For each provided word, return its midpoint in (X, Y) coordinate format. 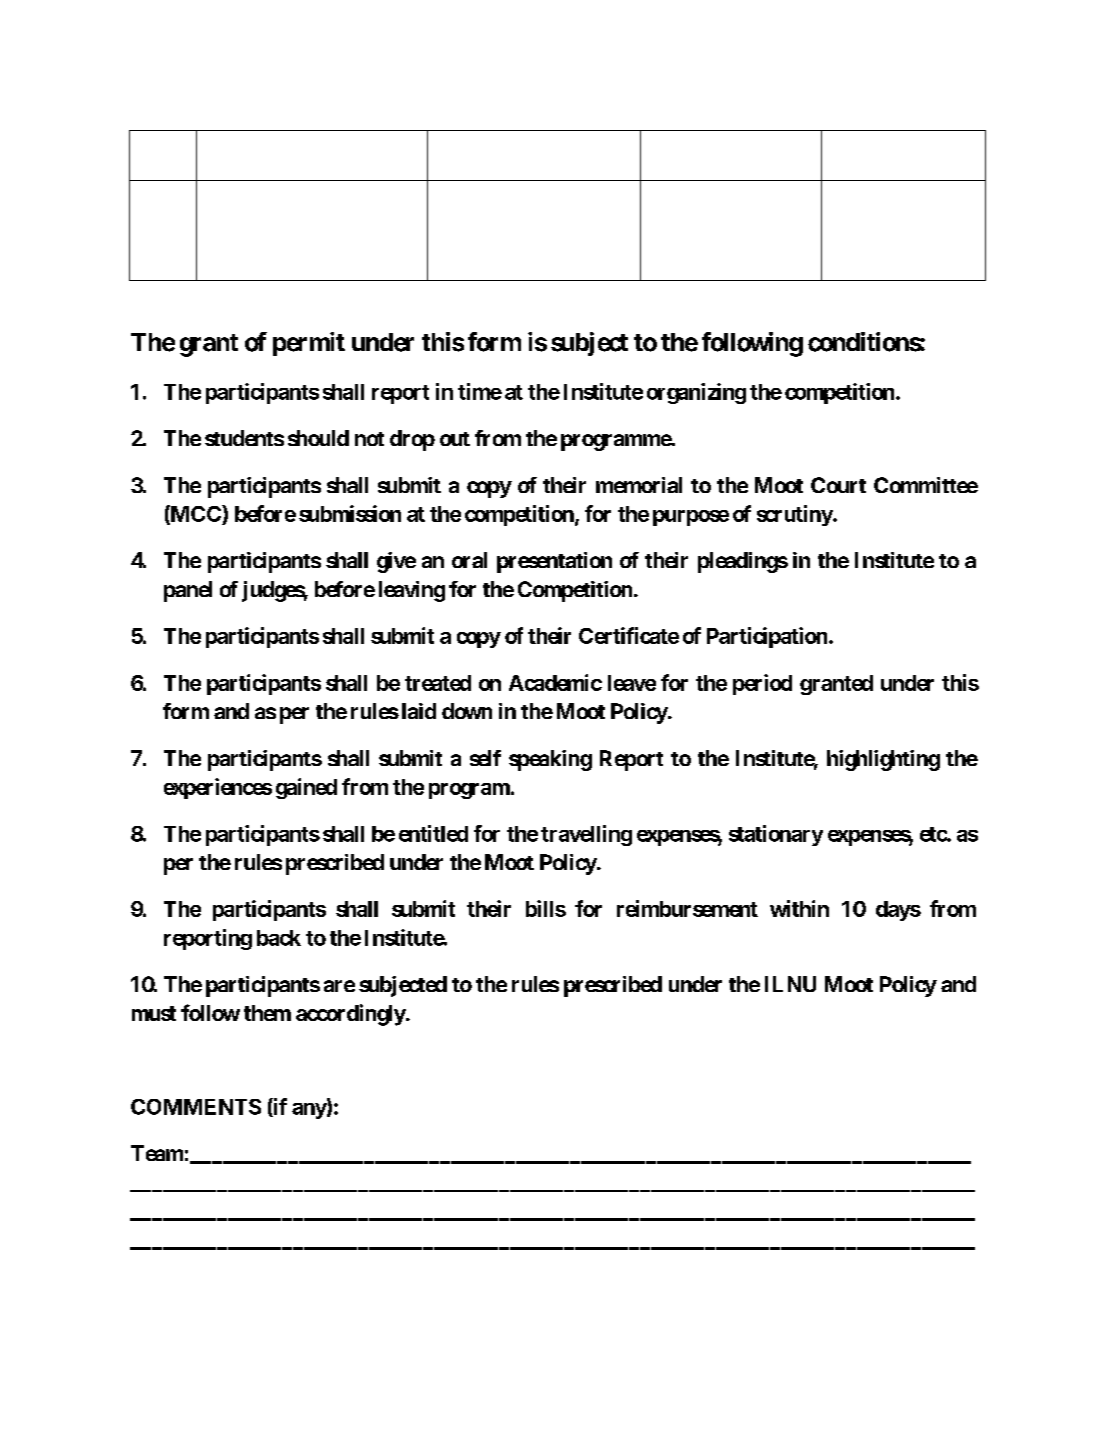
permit (309, 344)
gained (306, 788)
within (799, 908)
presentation (554, 562)
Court (838, 485)
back (279, 938)
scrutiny (795, 515)
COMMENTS (196, 1107)
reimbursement (687, 908)
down (467, 711)
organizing (696, 393)
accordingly (351, 1015)
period (762, 684)
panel (188, 591)
